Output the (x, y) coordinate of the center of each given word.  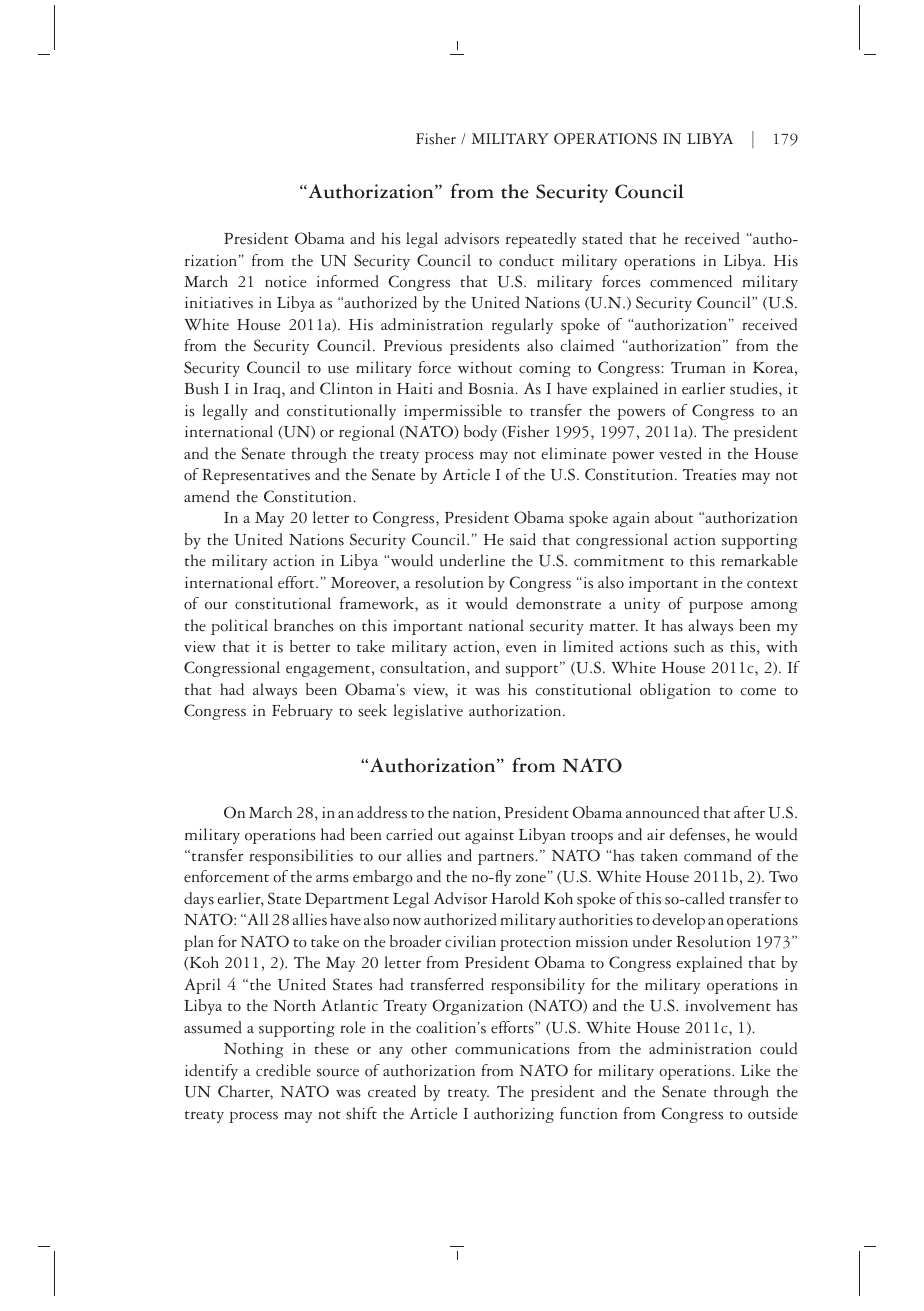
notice (285, 282)
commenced (691, 281)
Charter (245, 1092)
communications (512, 1049)
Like (755, 1070)
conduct (526, 260)
